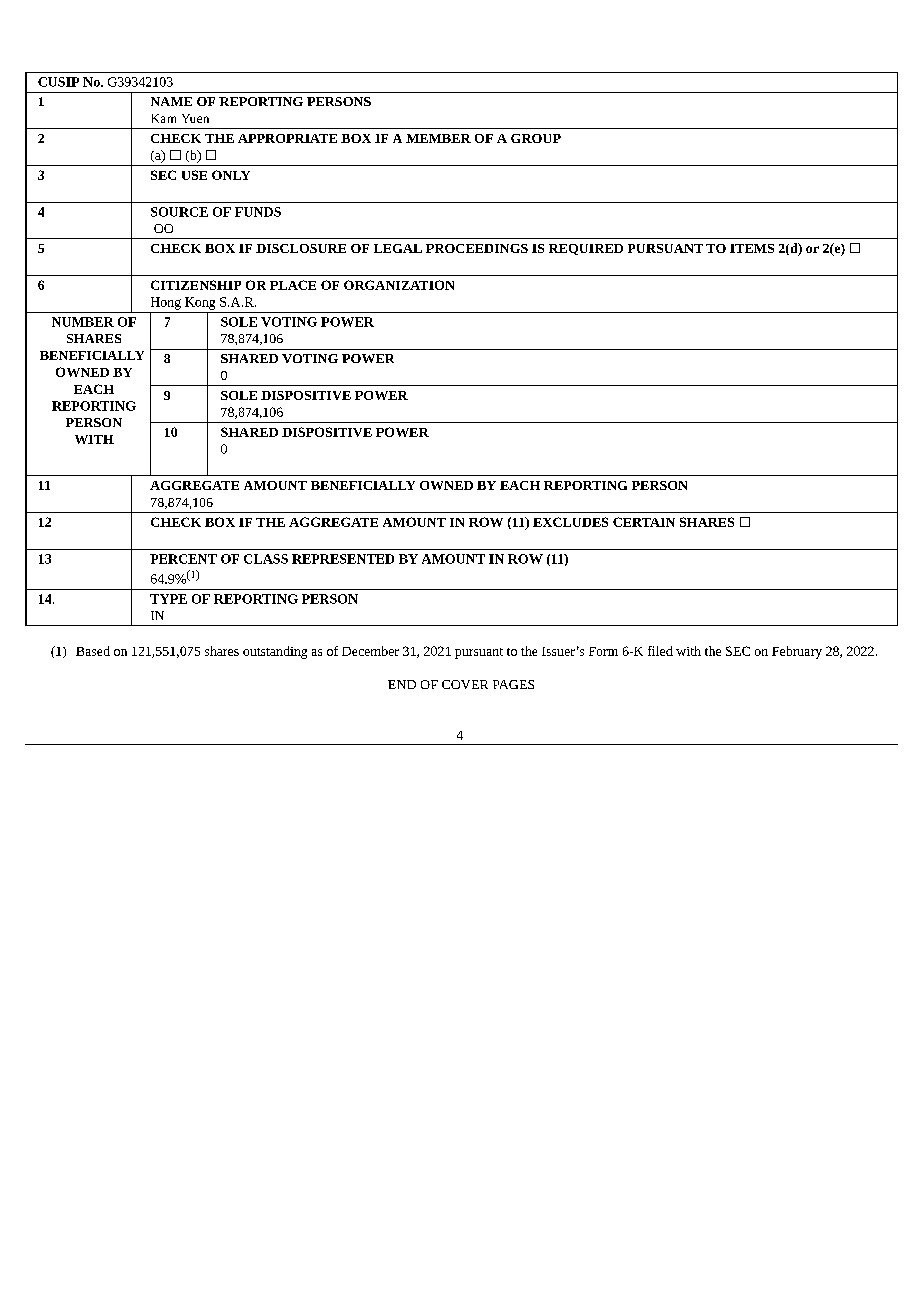 The image size is (924, 1308). Describe the element at coordinates (644, 522) in the screenshot. I see `CERTAIN` at that location.
